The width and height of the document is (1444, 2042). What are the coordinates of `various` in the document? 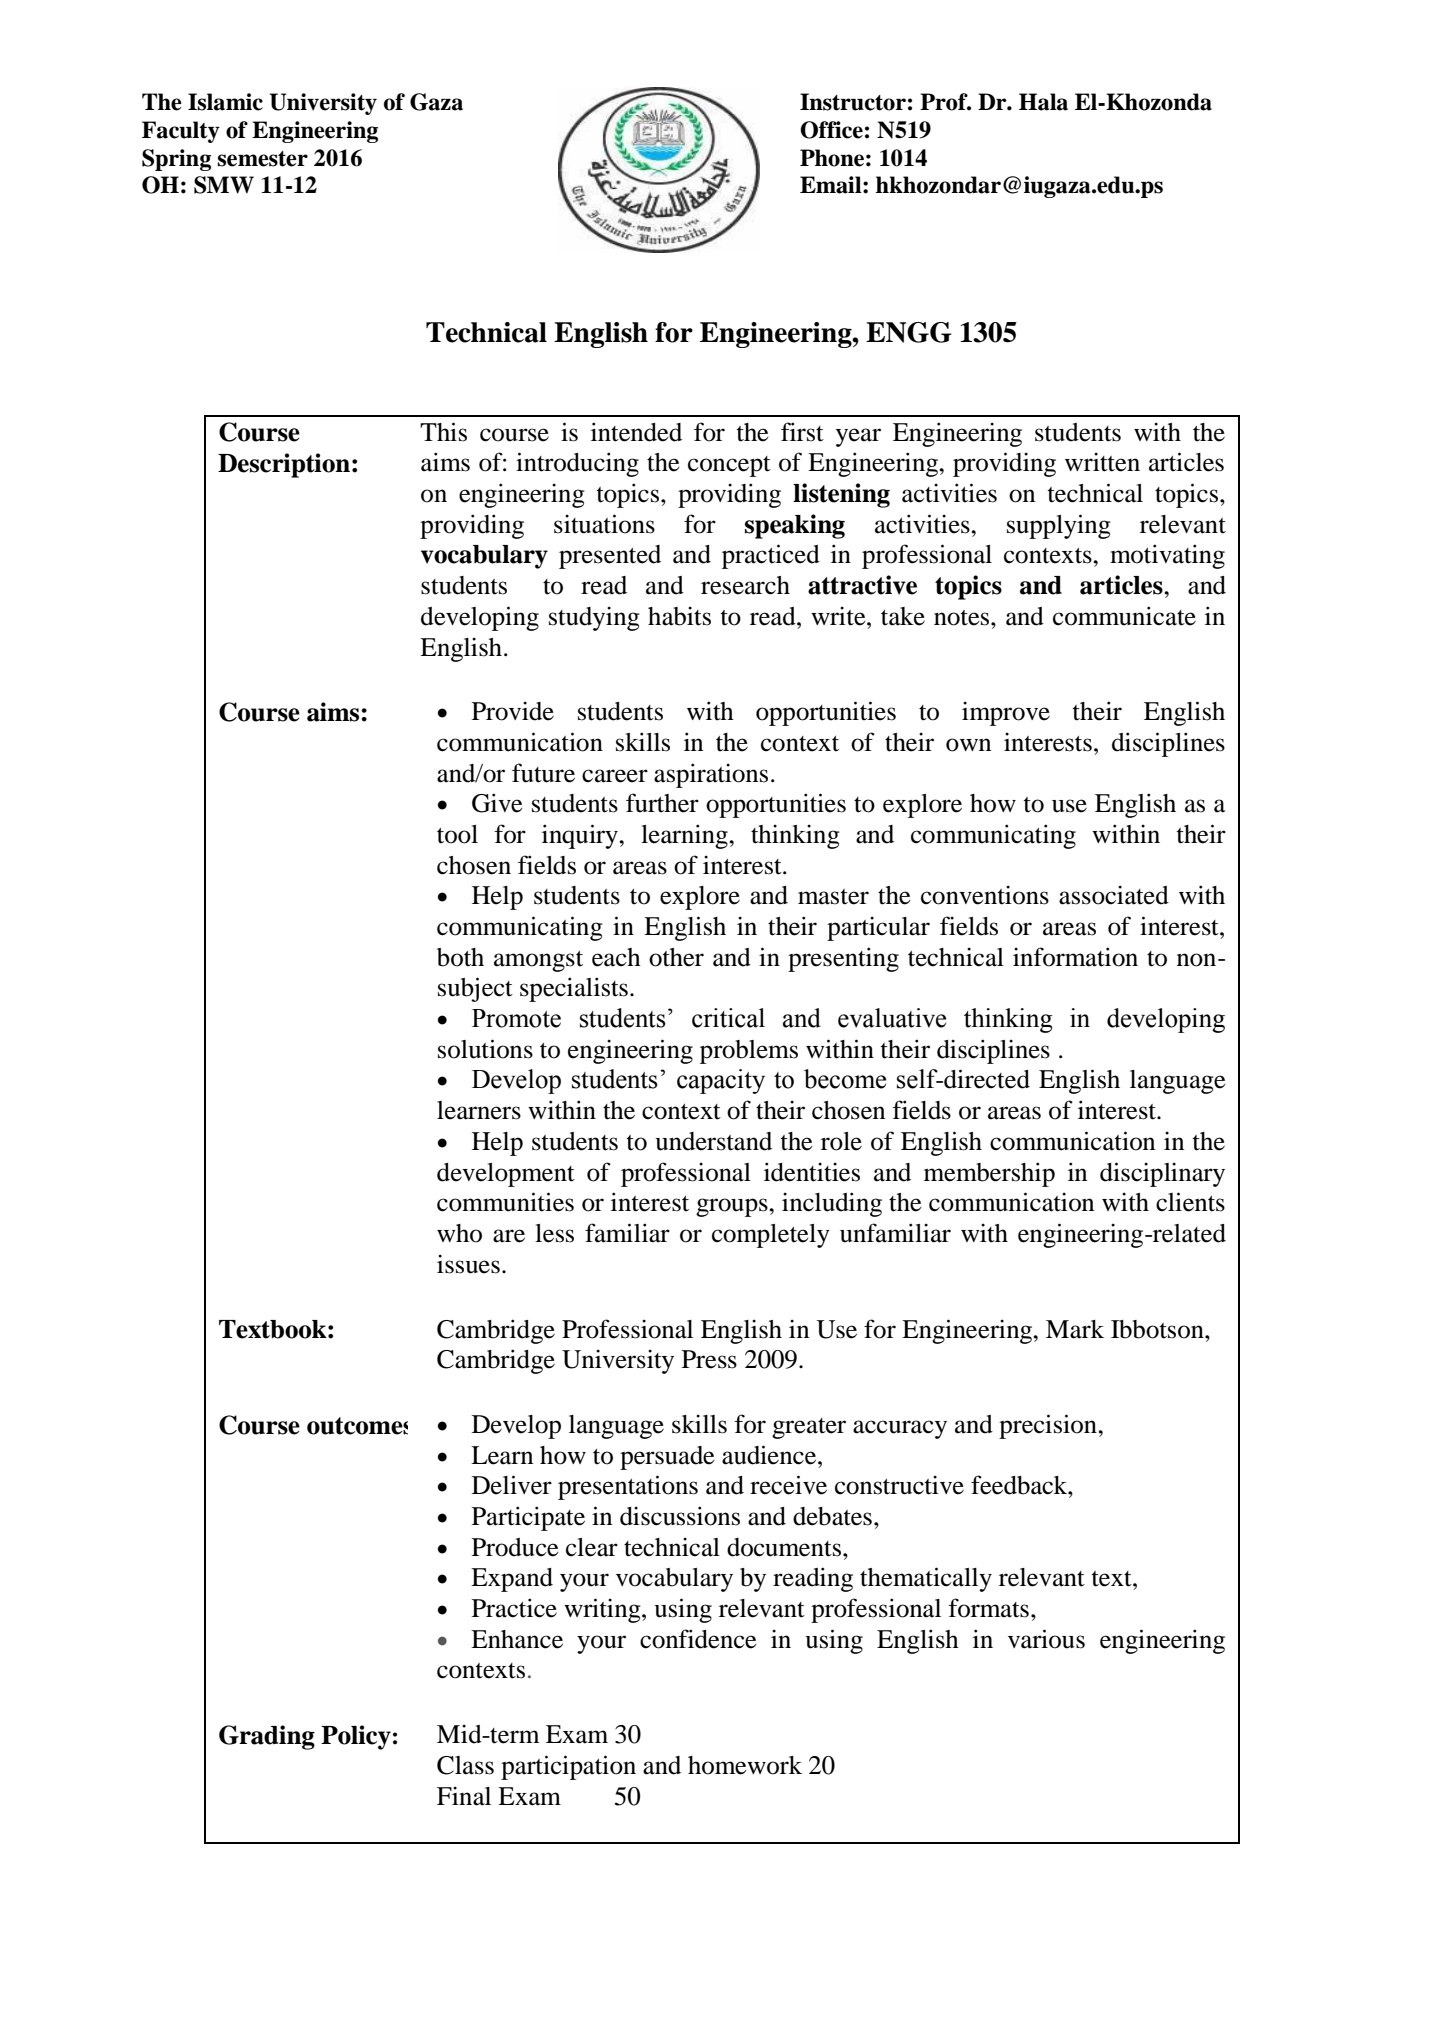 It's located at (1046, 1639).
